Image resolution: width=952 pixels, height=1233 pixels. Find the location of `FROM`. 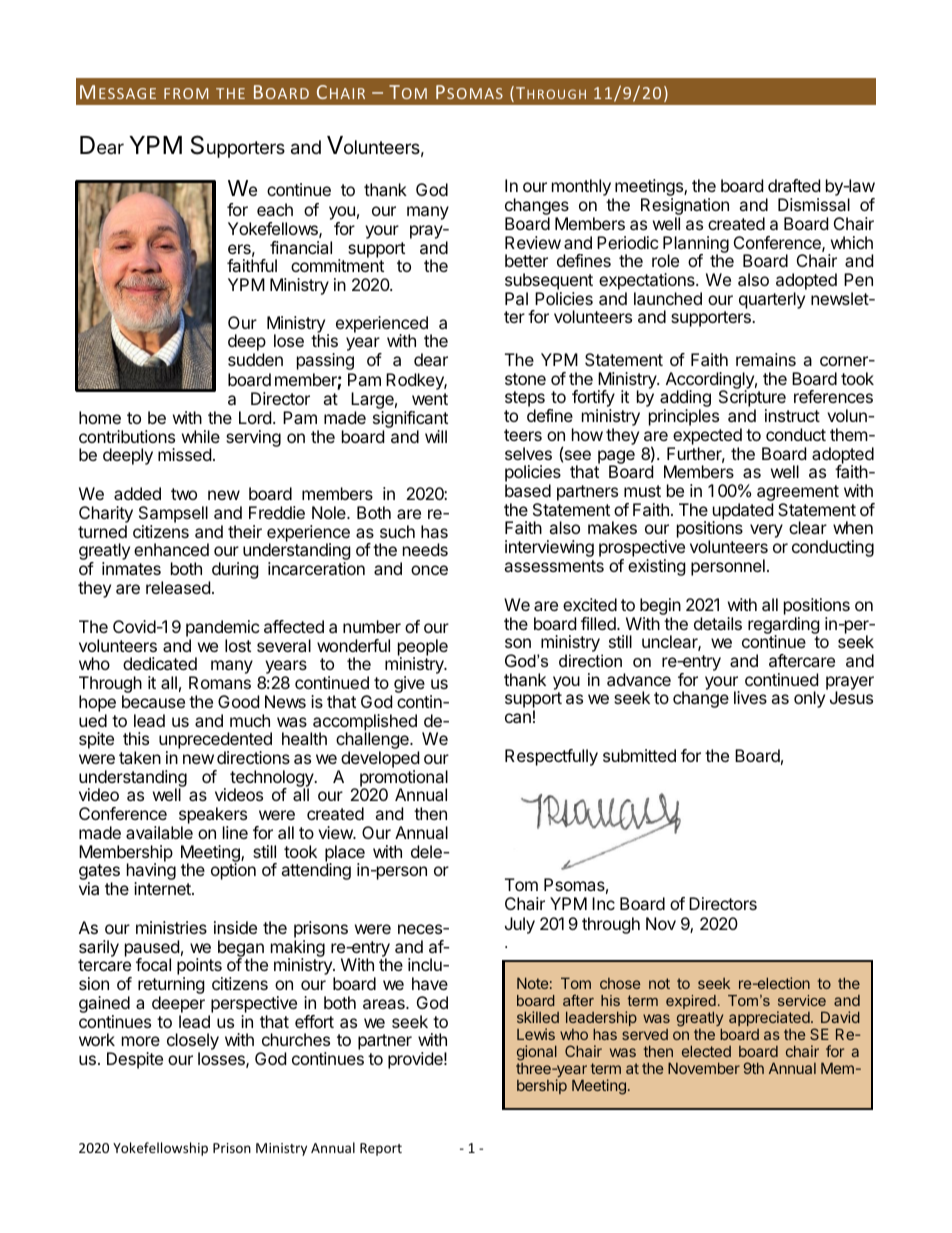

FROM is located at coordinates (186, 93).
